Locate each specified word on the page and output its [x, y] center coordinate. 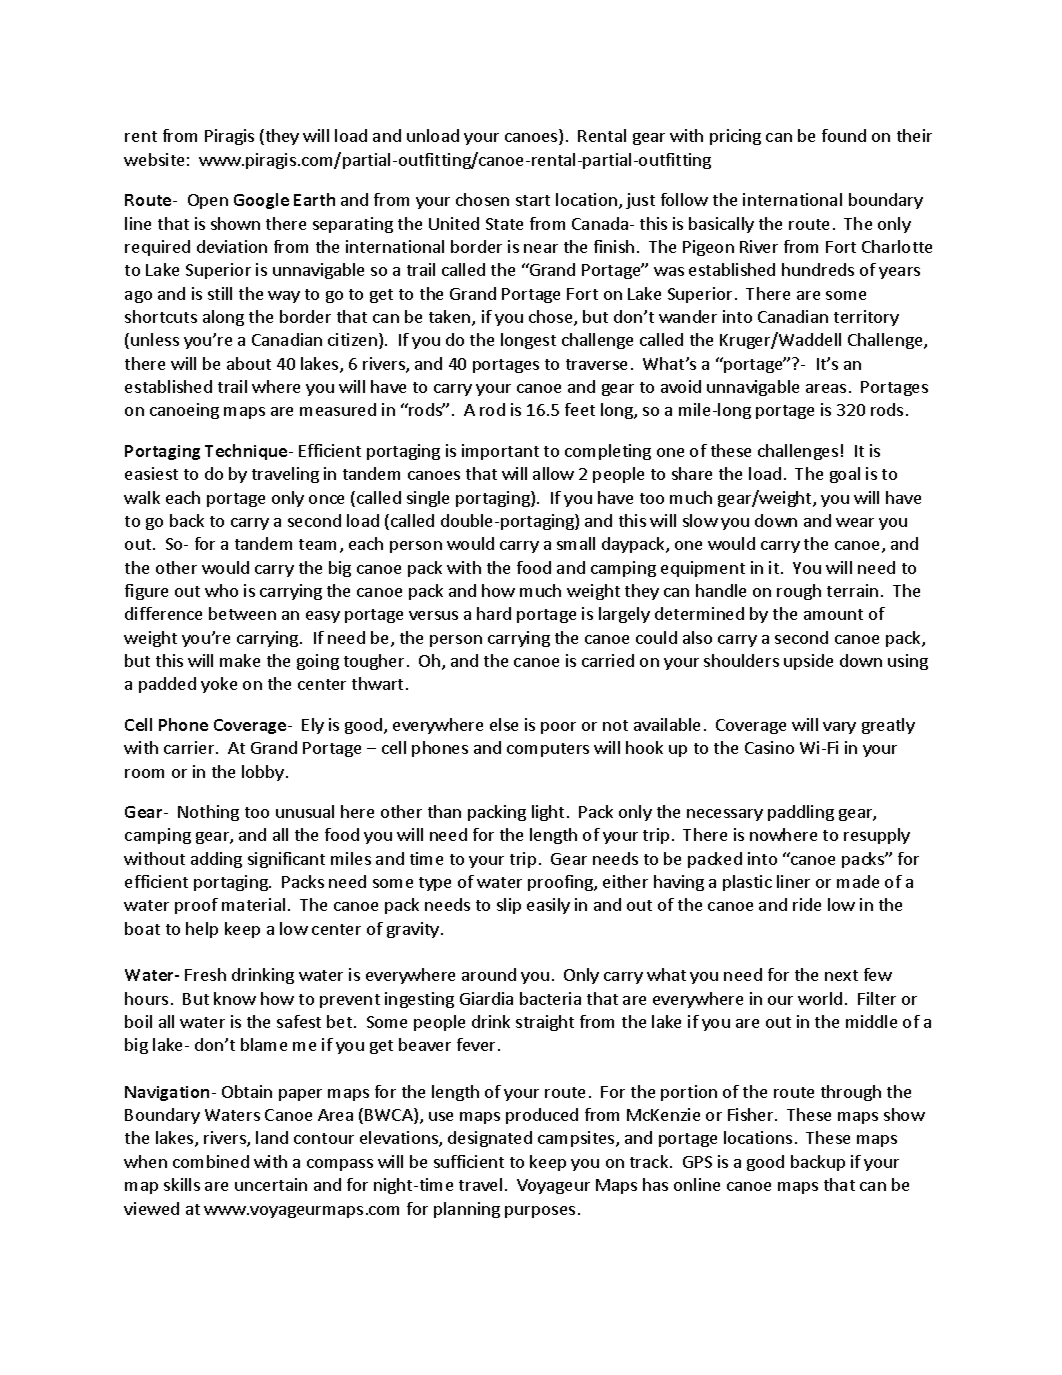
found [844, 135]
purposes [540, 1212]
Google [261, 201]
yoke [219, 685]
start [533, 200]
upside [808, 662]
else [504, 724]
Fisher [752, 1114]
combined [211, 1161]
